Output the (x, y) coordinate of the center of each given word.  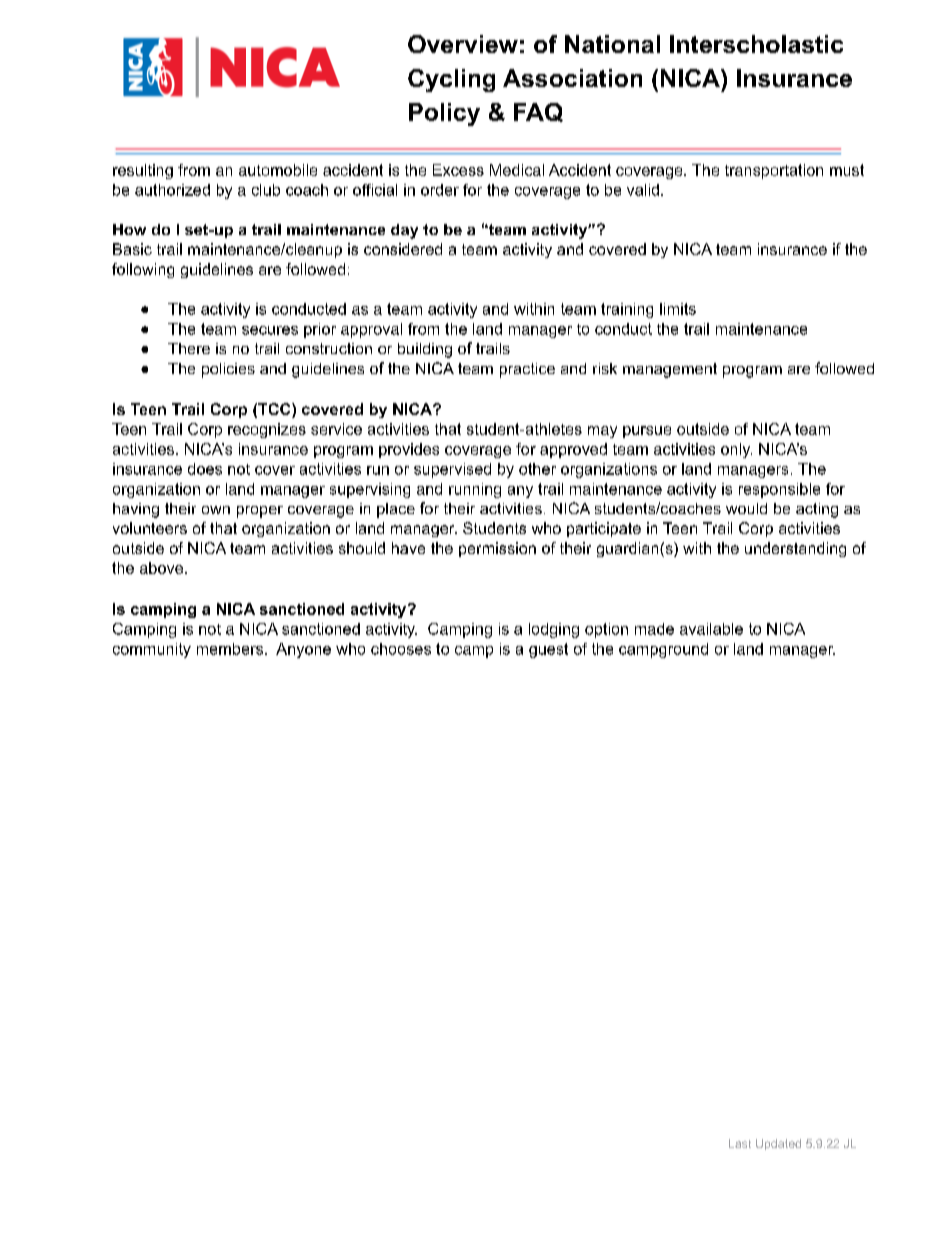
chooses (401, 649)
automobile (278, 170)
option (606, 630)
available (711, 629)
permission (497, 549)
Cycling (451, 80)
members (230, 649)
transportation (774, 171)
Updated (778, 1144)
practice (527, 370)
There (189, 348)
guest (548, 650)
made (654, 629)
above (163, 568)
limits (678, 309)
